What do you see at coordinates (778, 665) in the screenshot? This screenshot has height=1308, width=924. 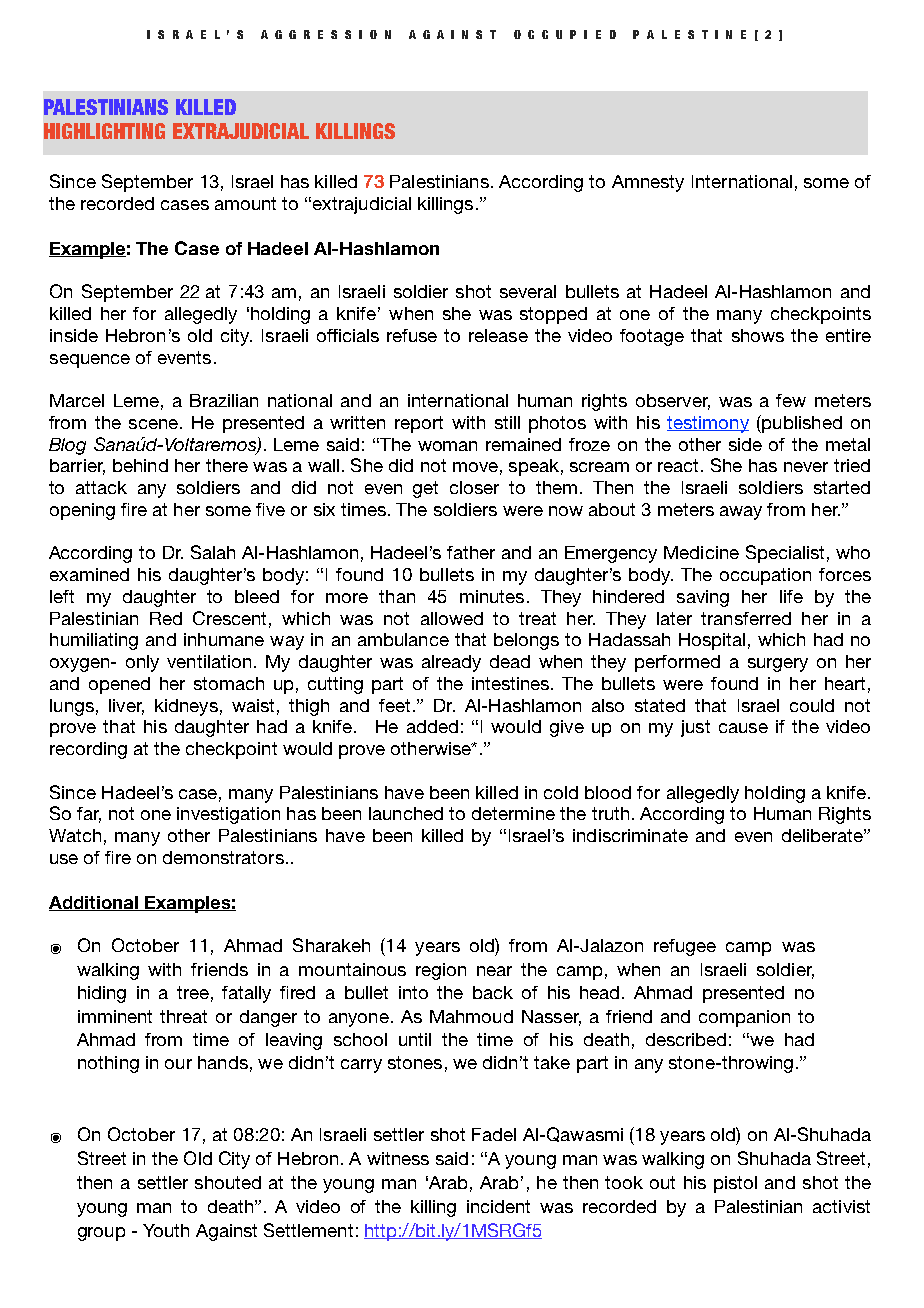 I see `surgery` at bounding box center [778, 665].
